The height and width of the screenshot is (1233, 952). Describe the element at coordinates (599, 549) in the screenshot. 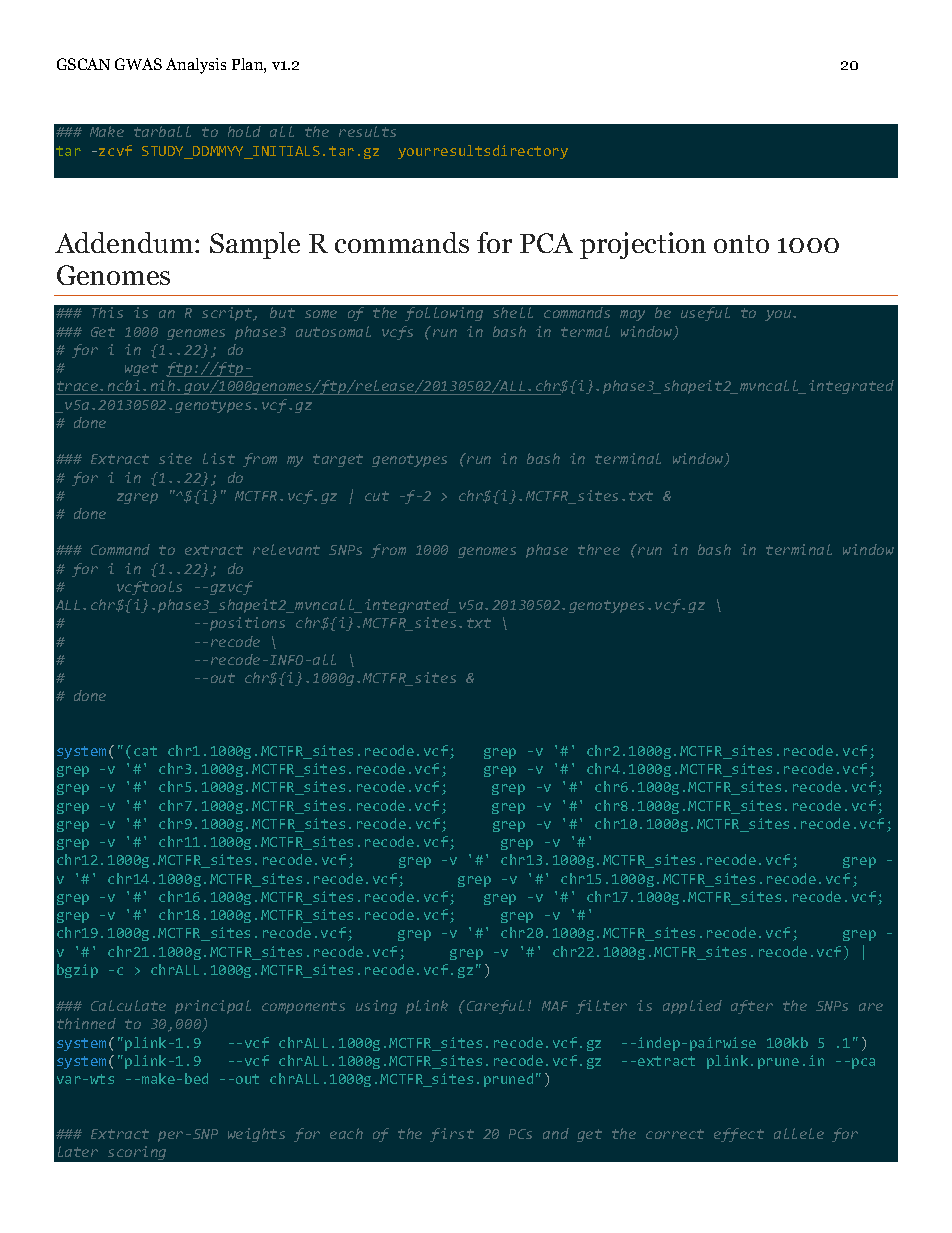

I see `three` at that location.
